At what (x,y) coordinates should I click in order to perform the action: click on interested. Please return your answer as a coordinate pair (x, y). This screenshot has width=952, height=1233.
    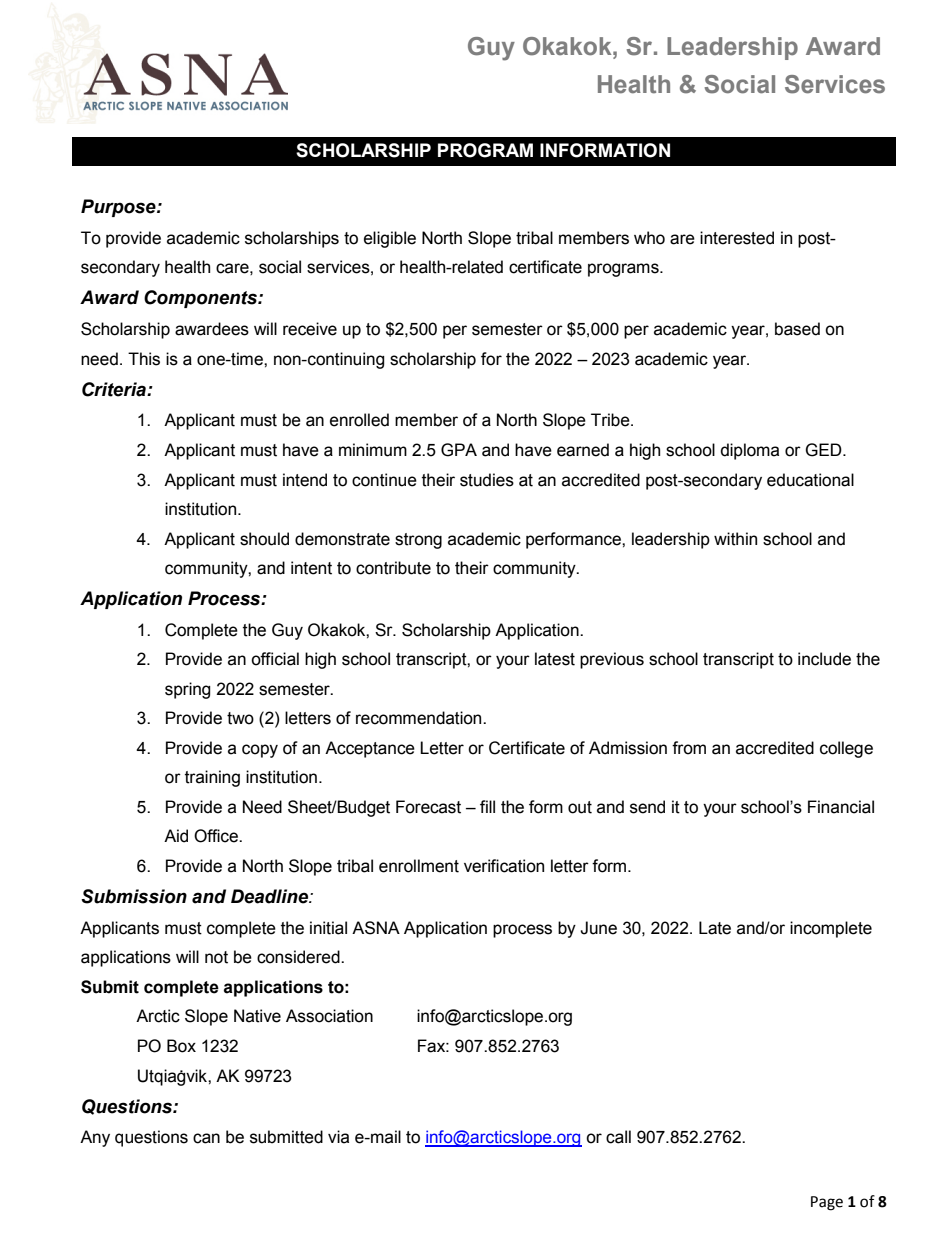
    Looking at the image, I should click on (737, 238).
